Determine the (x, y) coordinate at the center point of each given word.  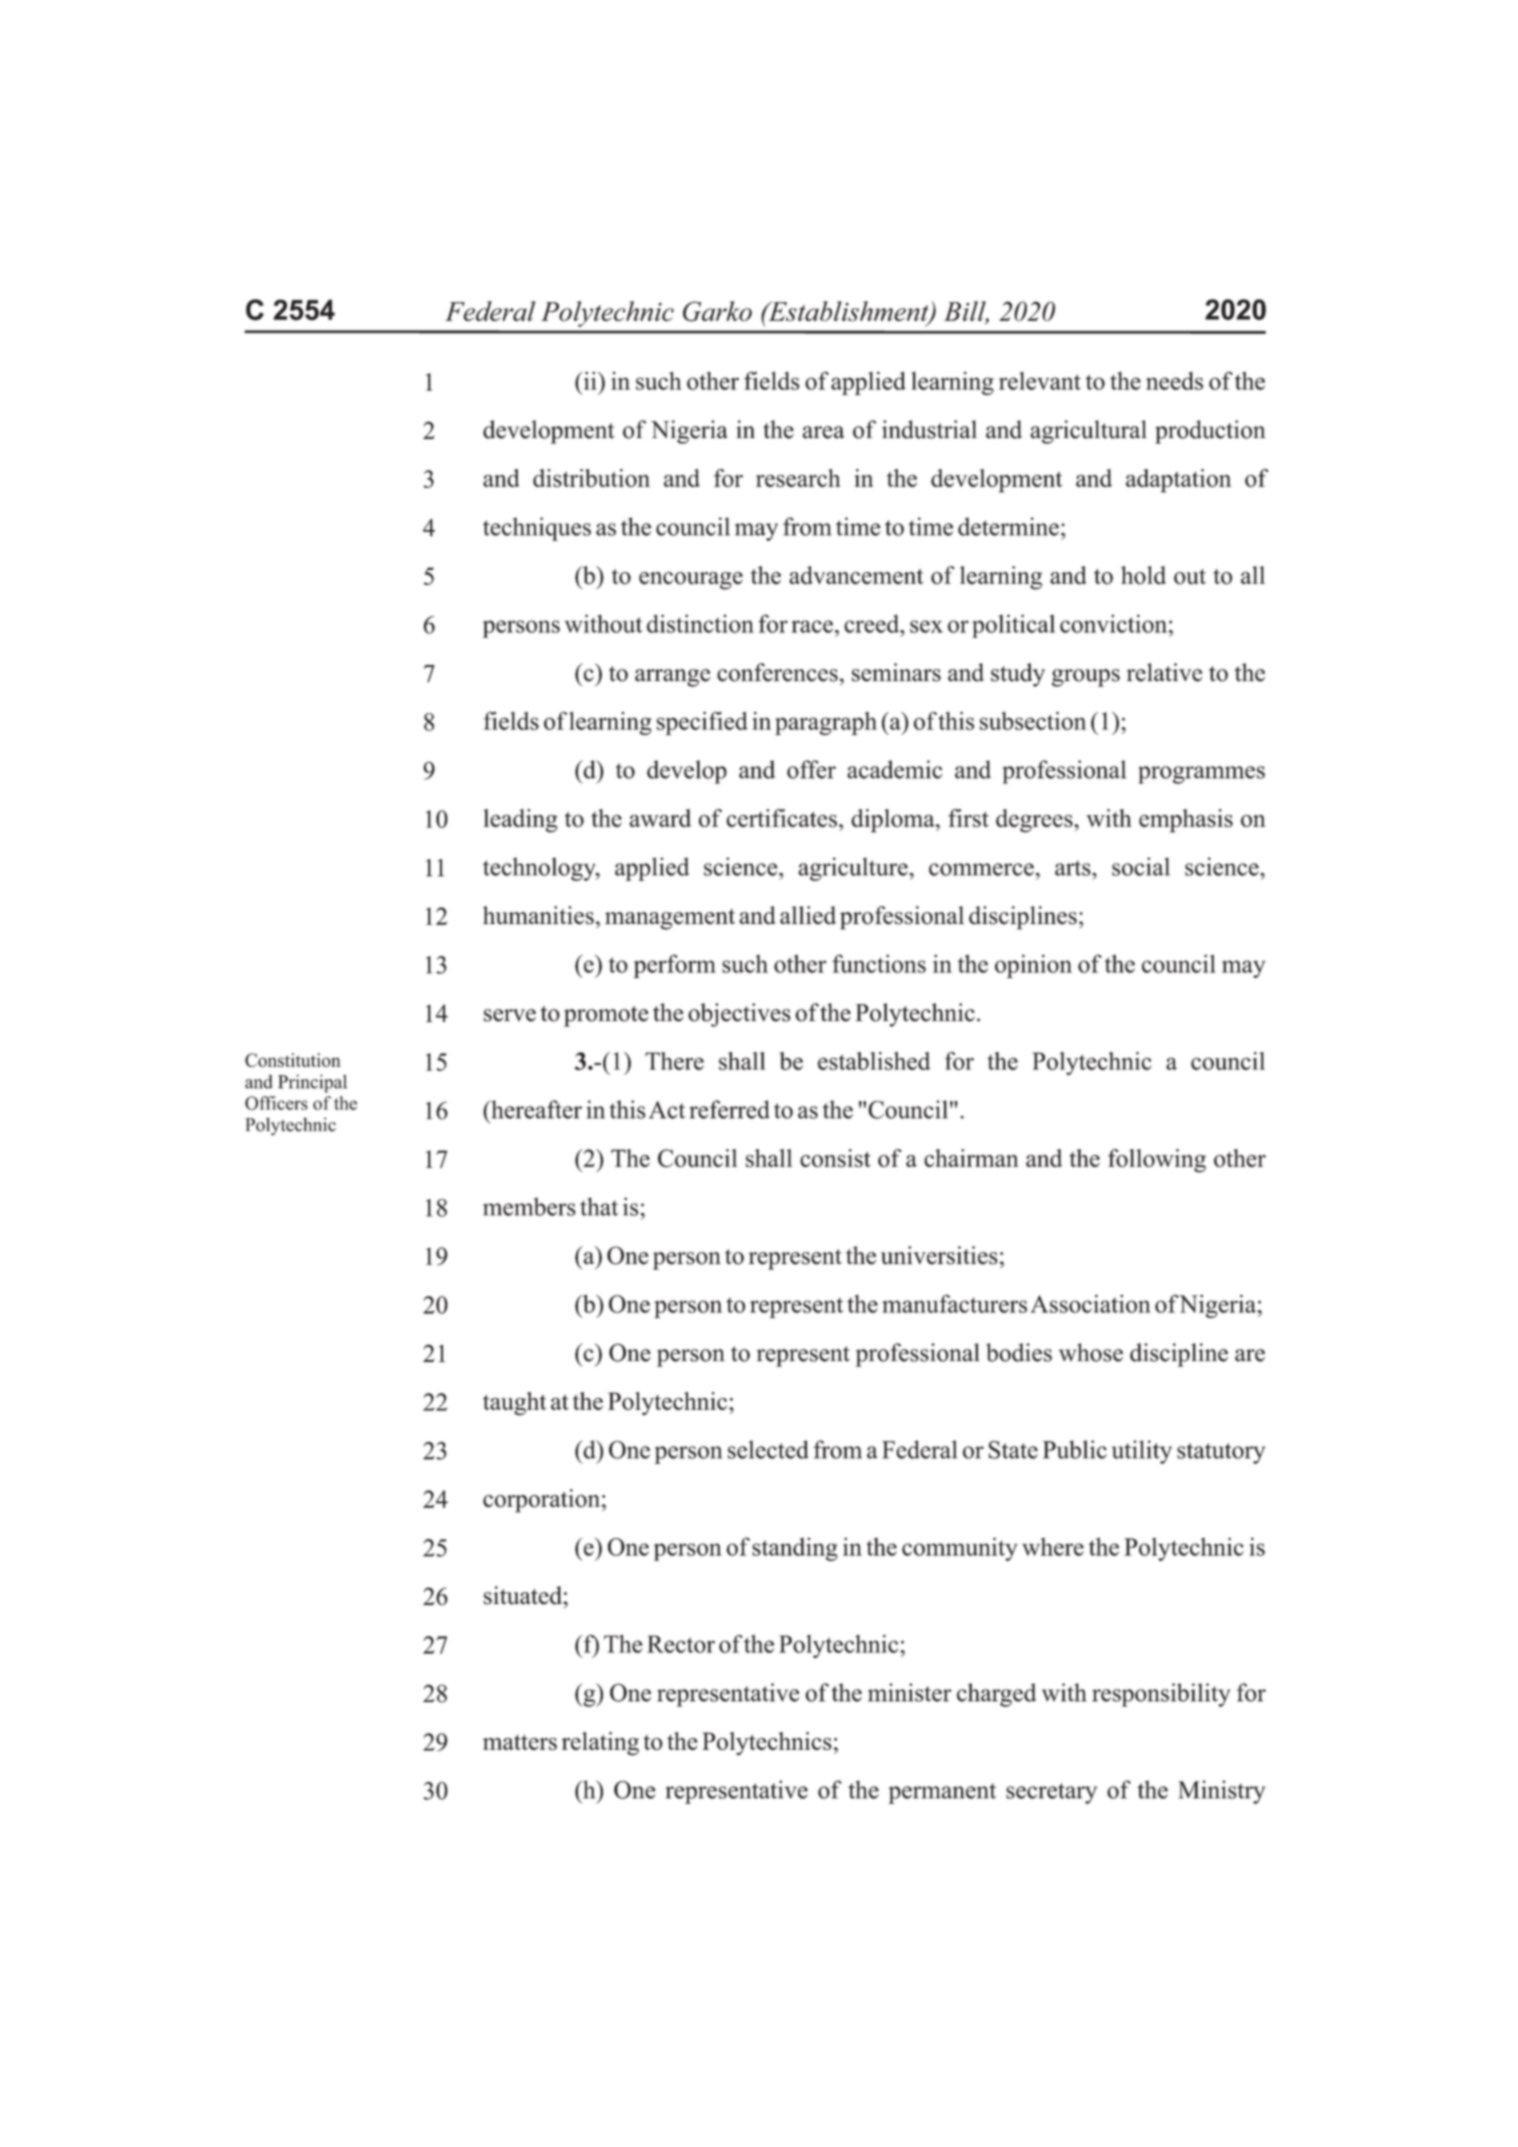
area (824, 432)
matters (520, 1742)
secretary (1051, 1793)
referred (729, 1109)
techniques (537, 529)
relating (600, 1744)
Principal (312, 1083)
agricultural (1088, 432)
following (1157, 1161)
